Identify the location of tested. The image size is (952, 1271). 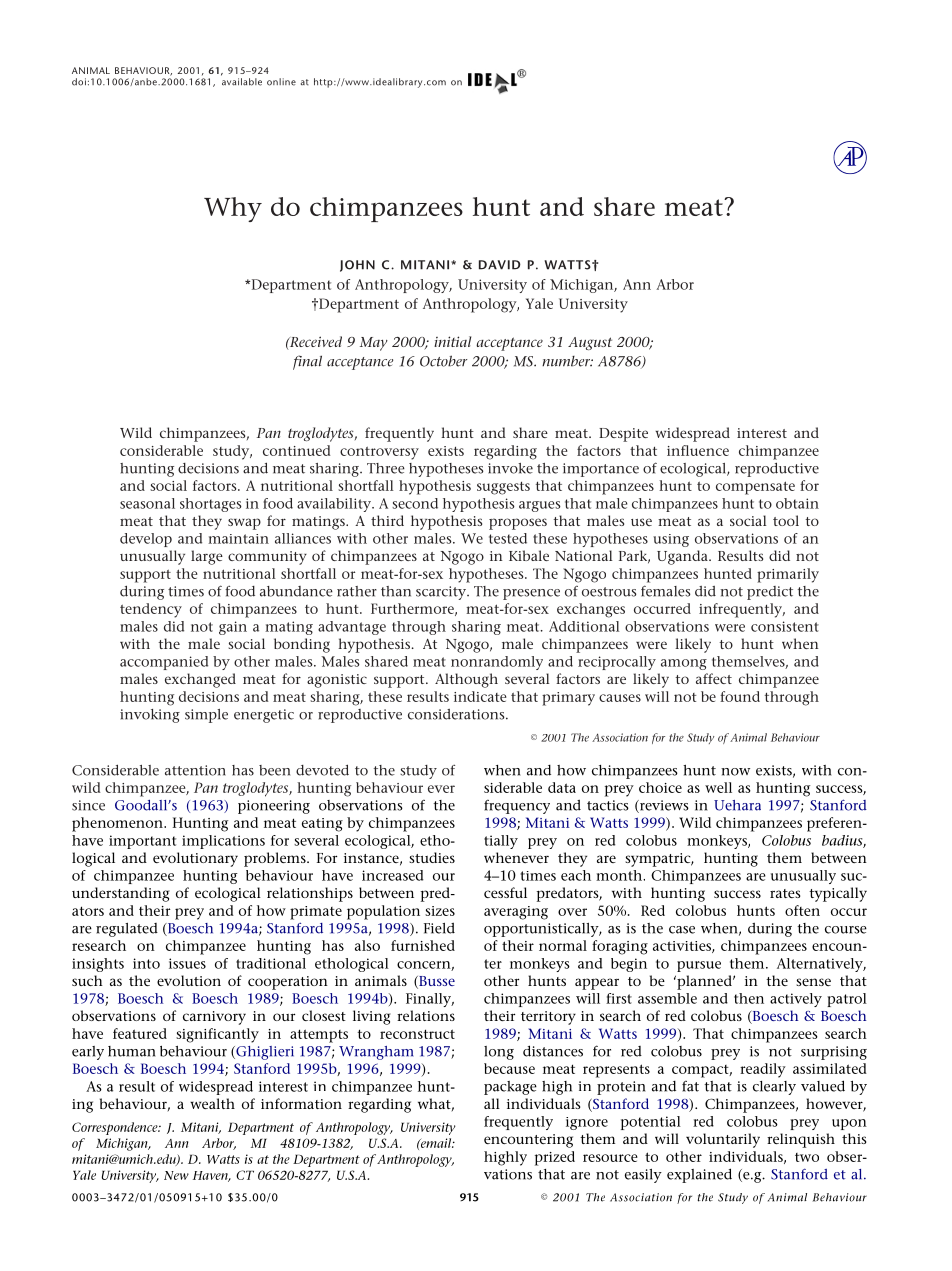
(508, 538).
